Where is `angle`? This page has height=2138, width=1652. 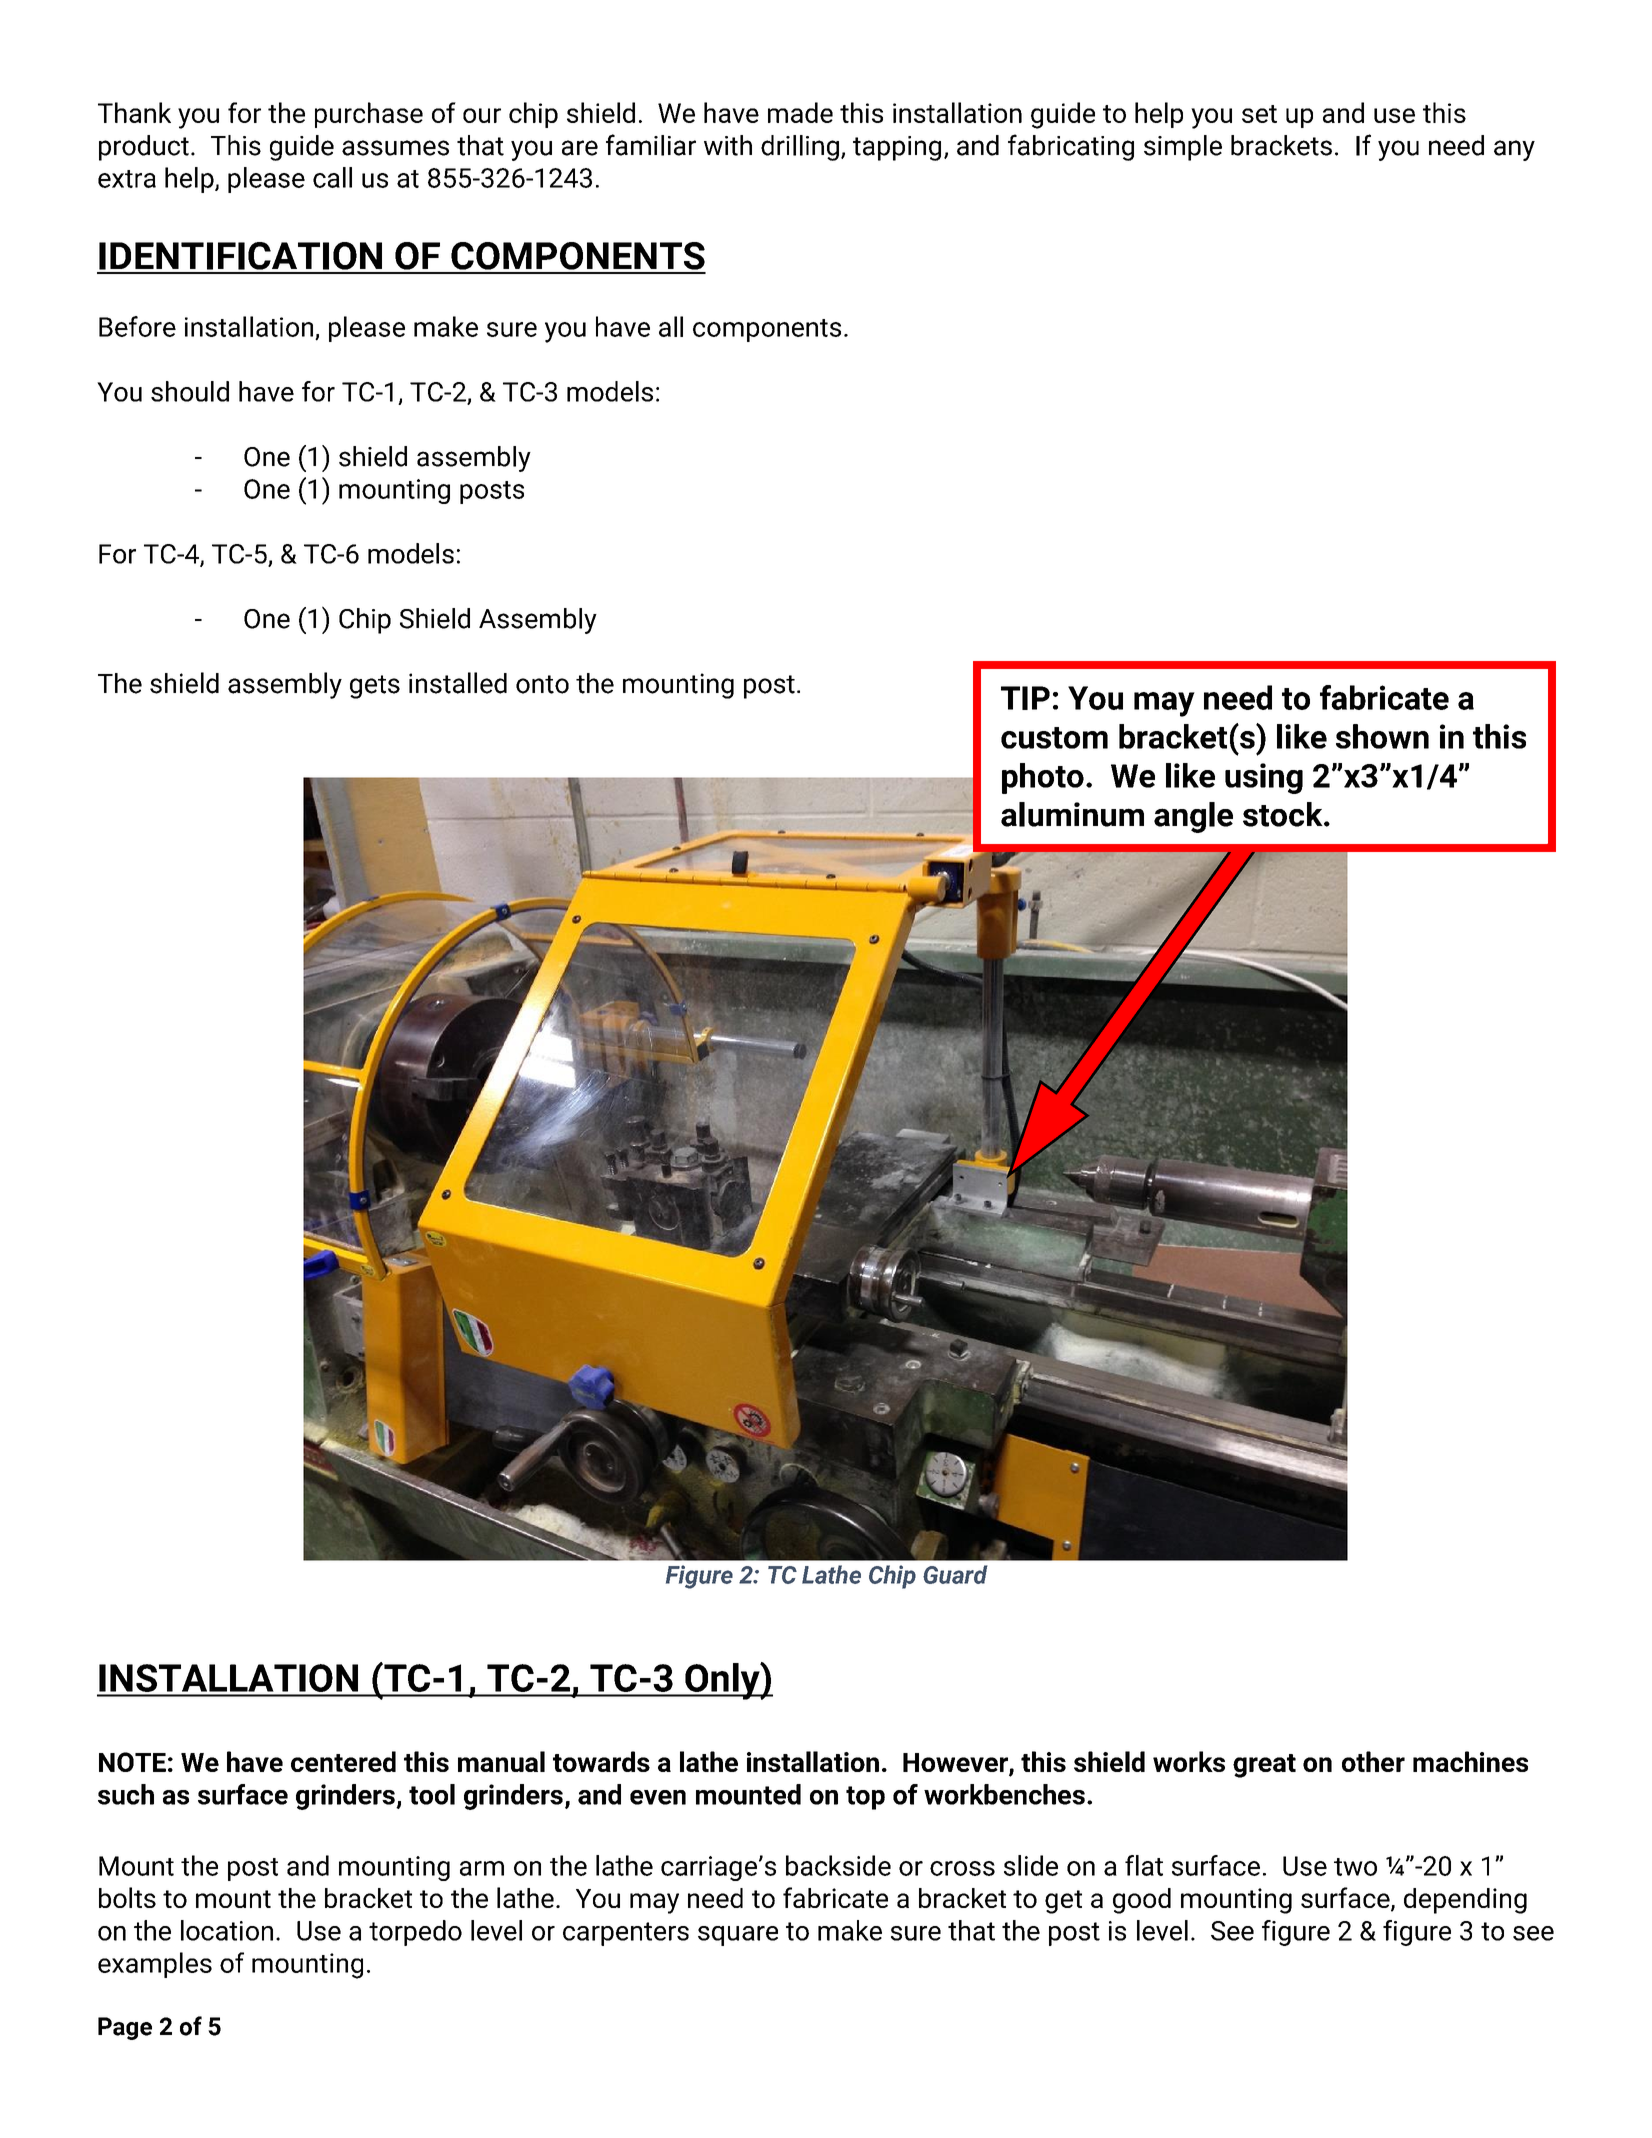 angle is located at coordinates (1193, 817).
